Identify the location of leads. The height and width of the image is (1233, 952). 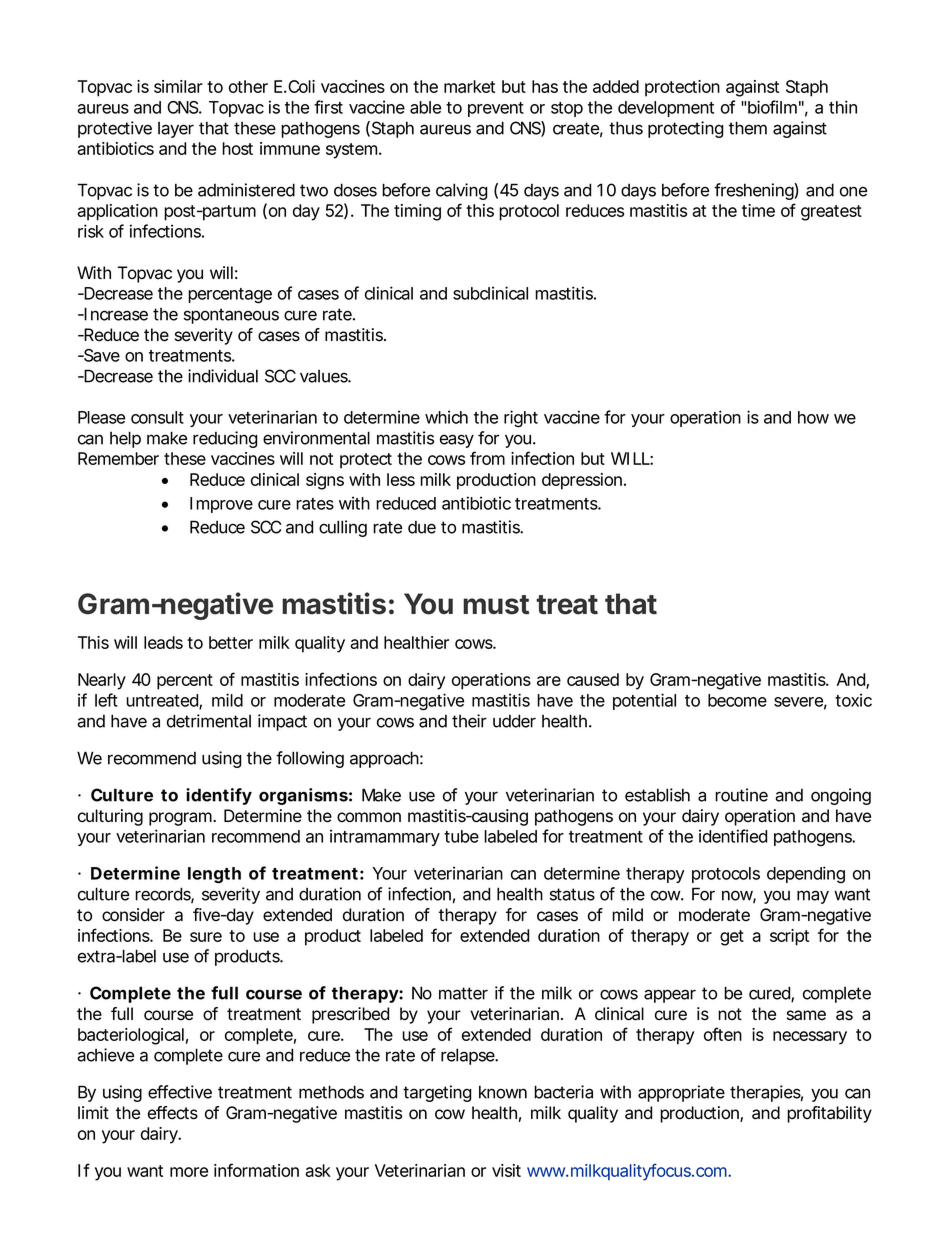
(163, 642).
